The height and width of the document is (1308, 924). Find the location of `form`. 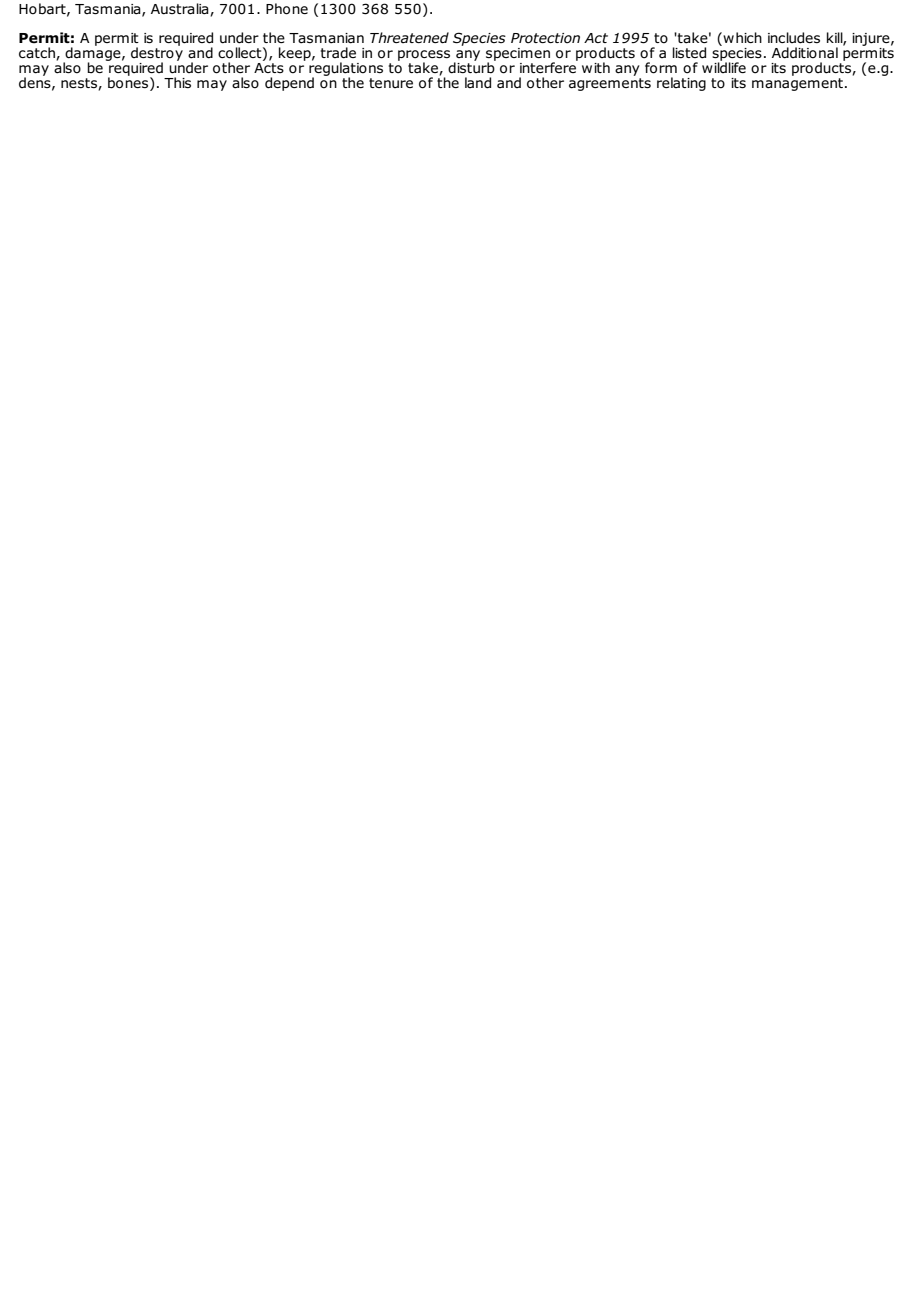

form is located at coordinates (661, 68).
